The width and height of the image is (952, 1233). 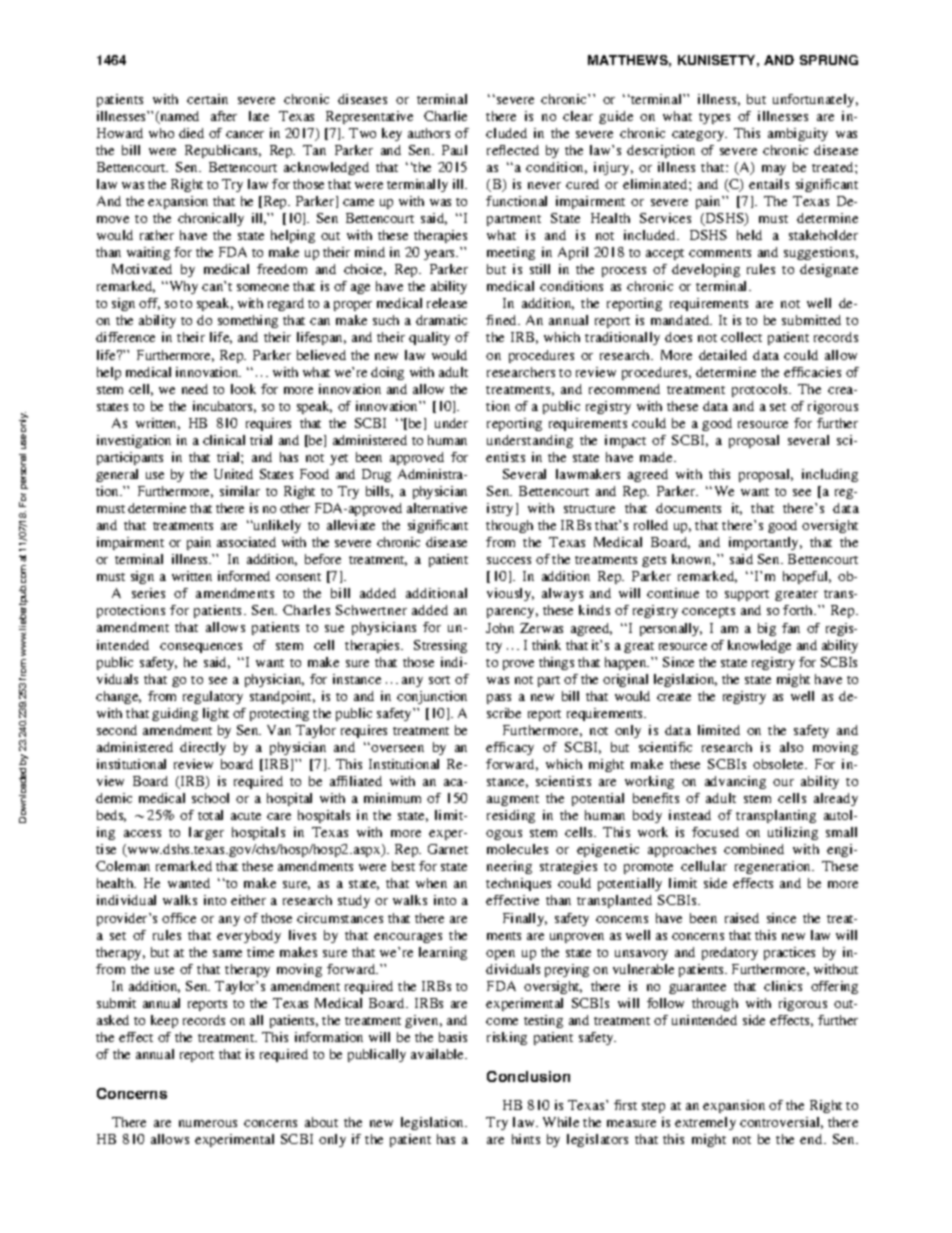 What do you see at coordinates (714, 118) in the image?
I see `types` at bounding box center [714, 118].
